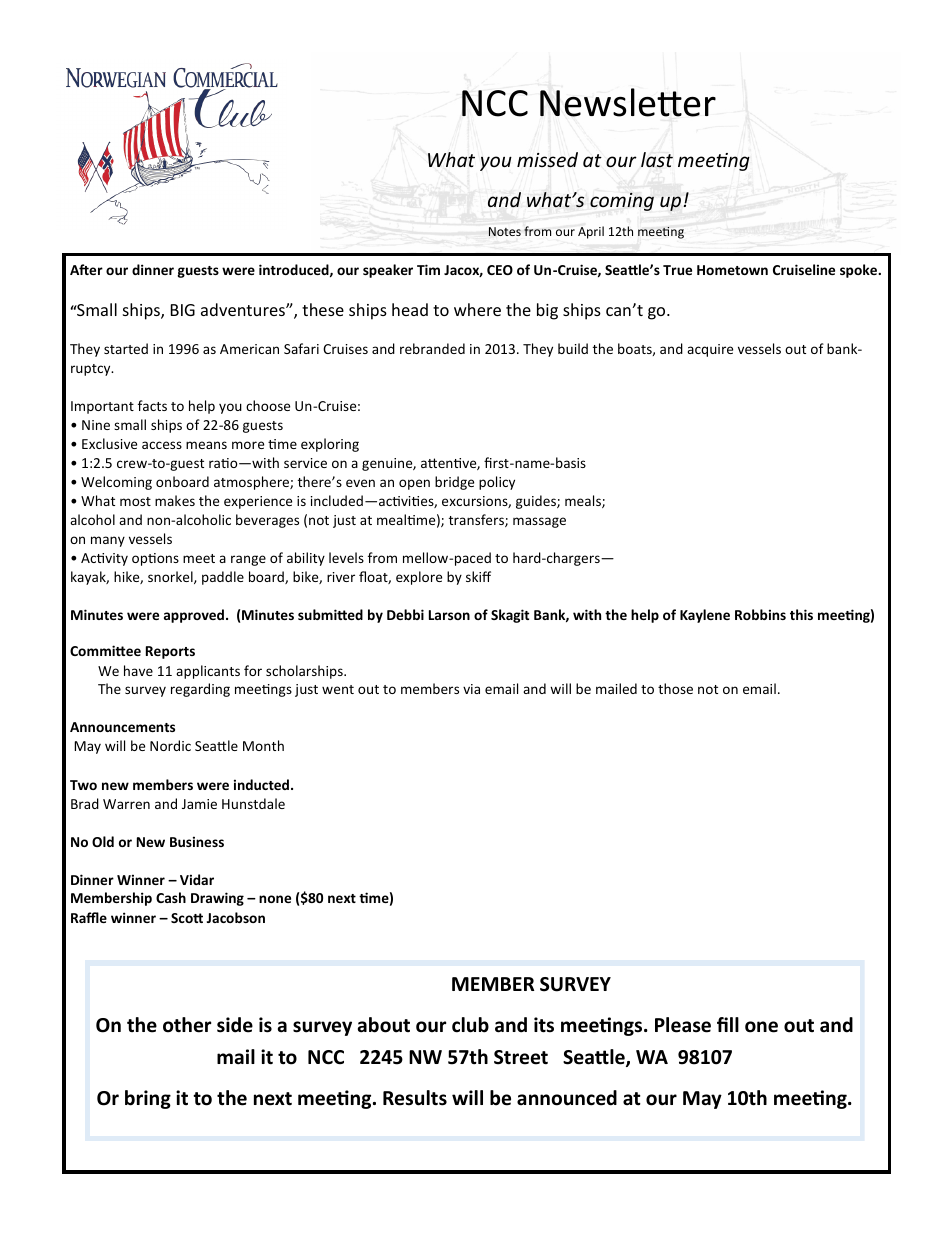  Describe the element at coordinates (760, 614) in the screenshot. I see `Robbins` at that location.
